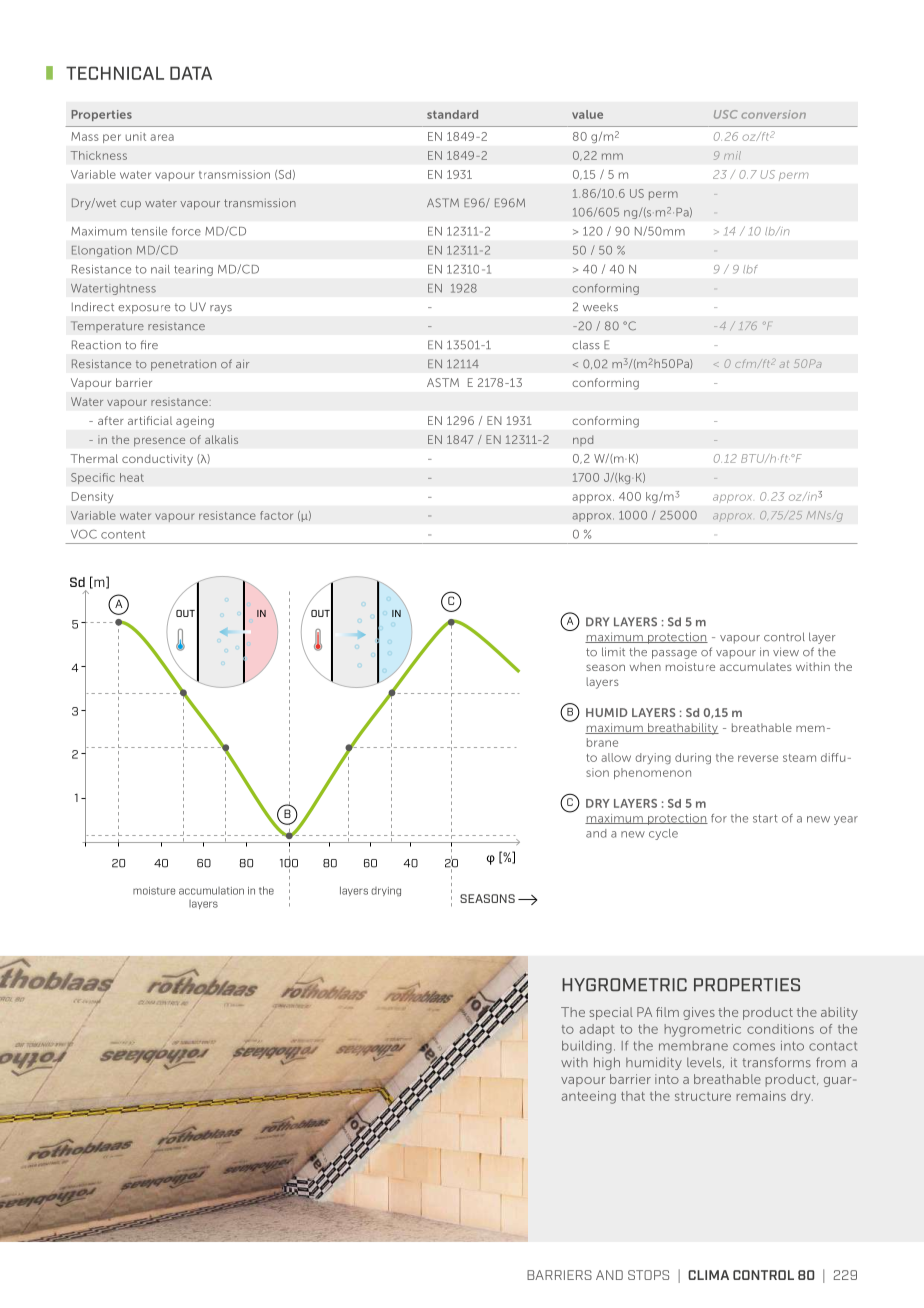 This screenshot has width=924, height=1308. I want to click on accumulation, so click(211, 891).
